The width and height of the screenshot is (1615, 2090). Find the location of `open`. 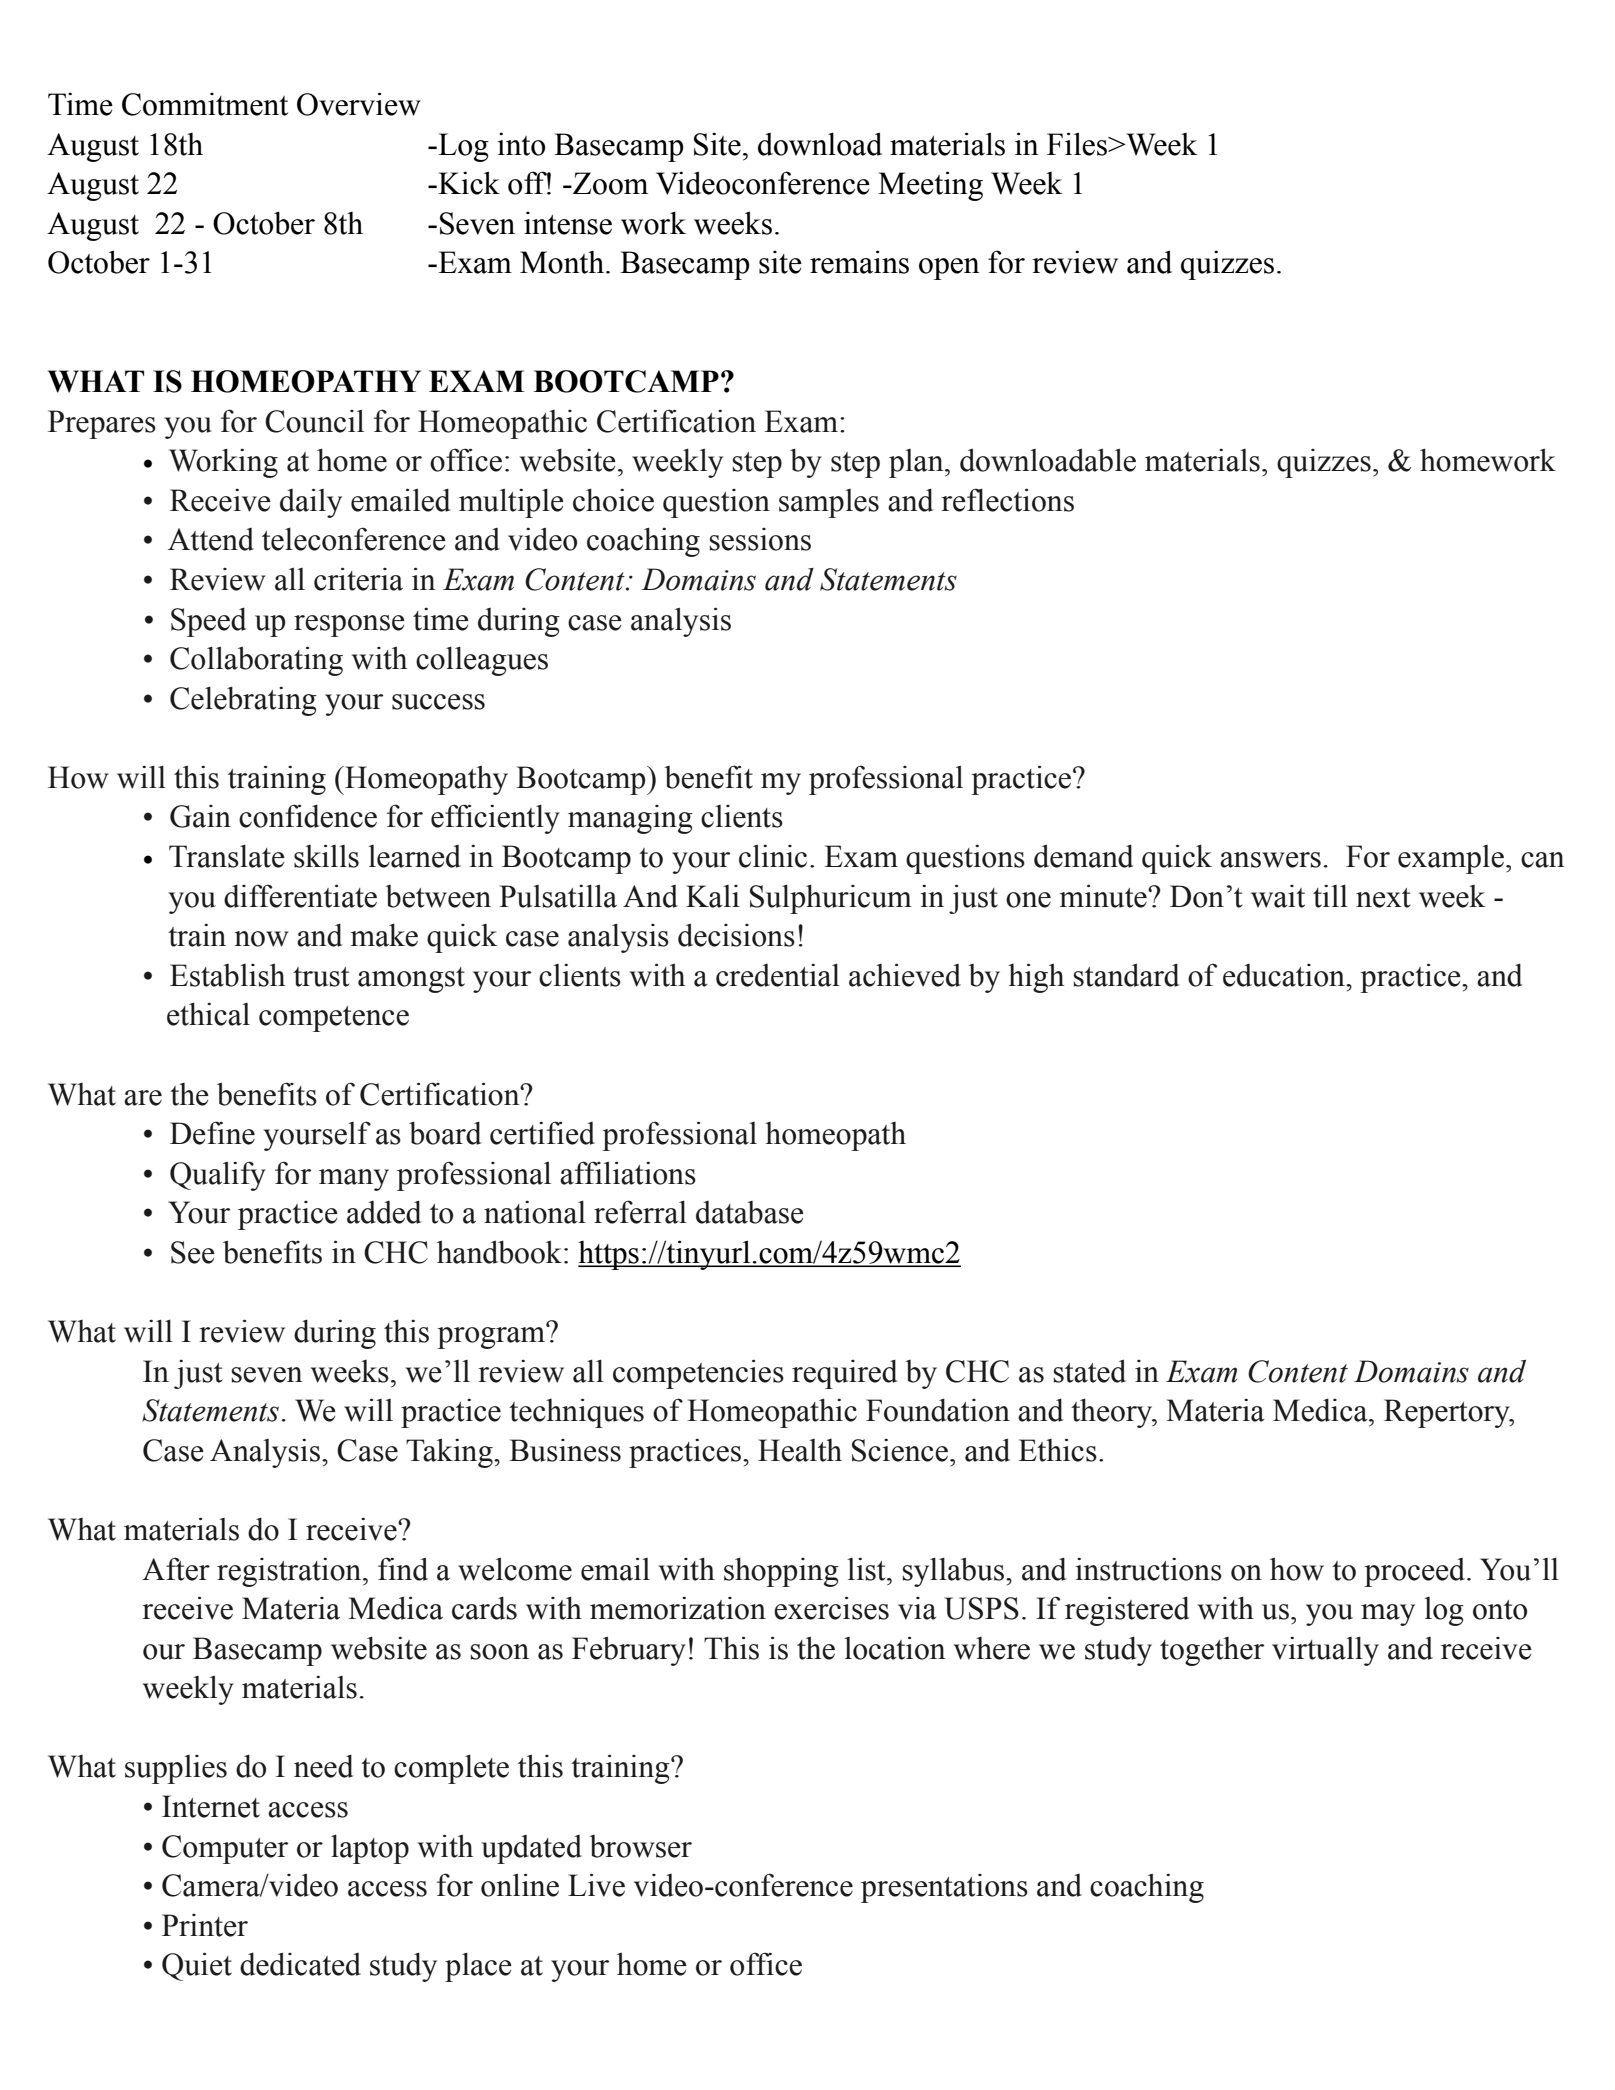

open is located at coordinates (949, 269).
